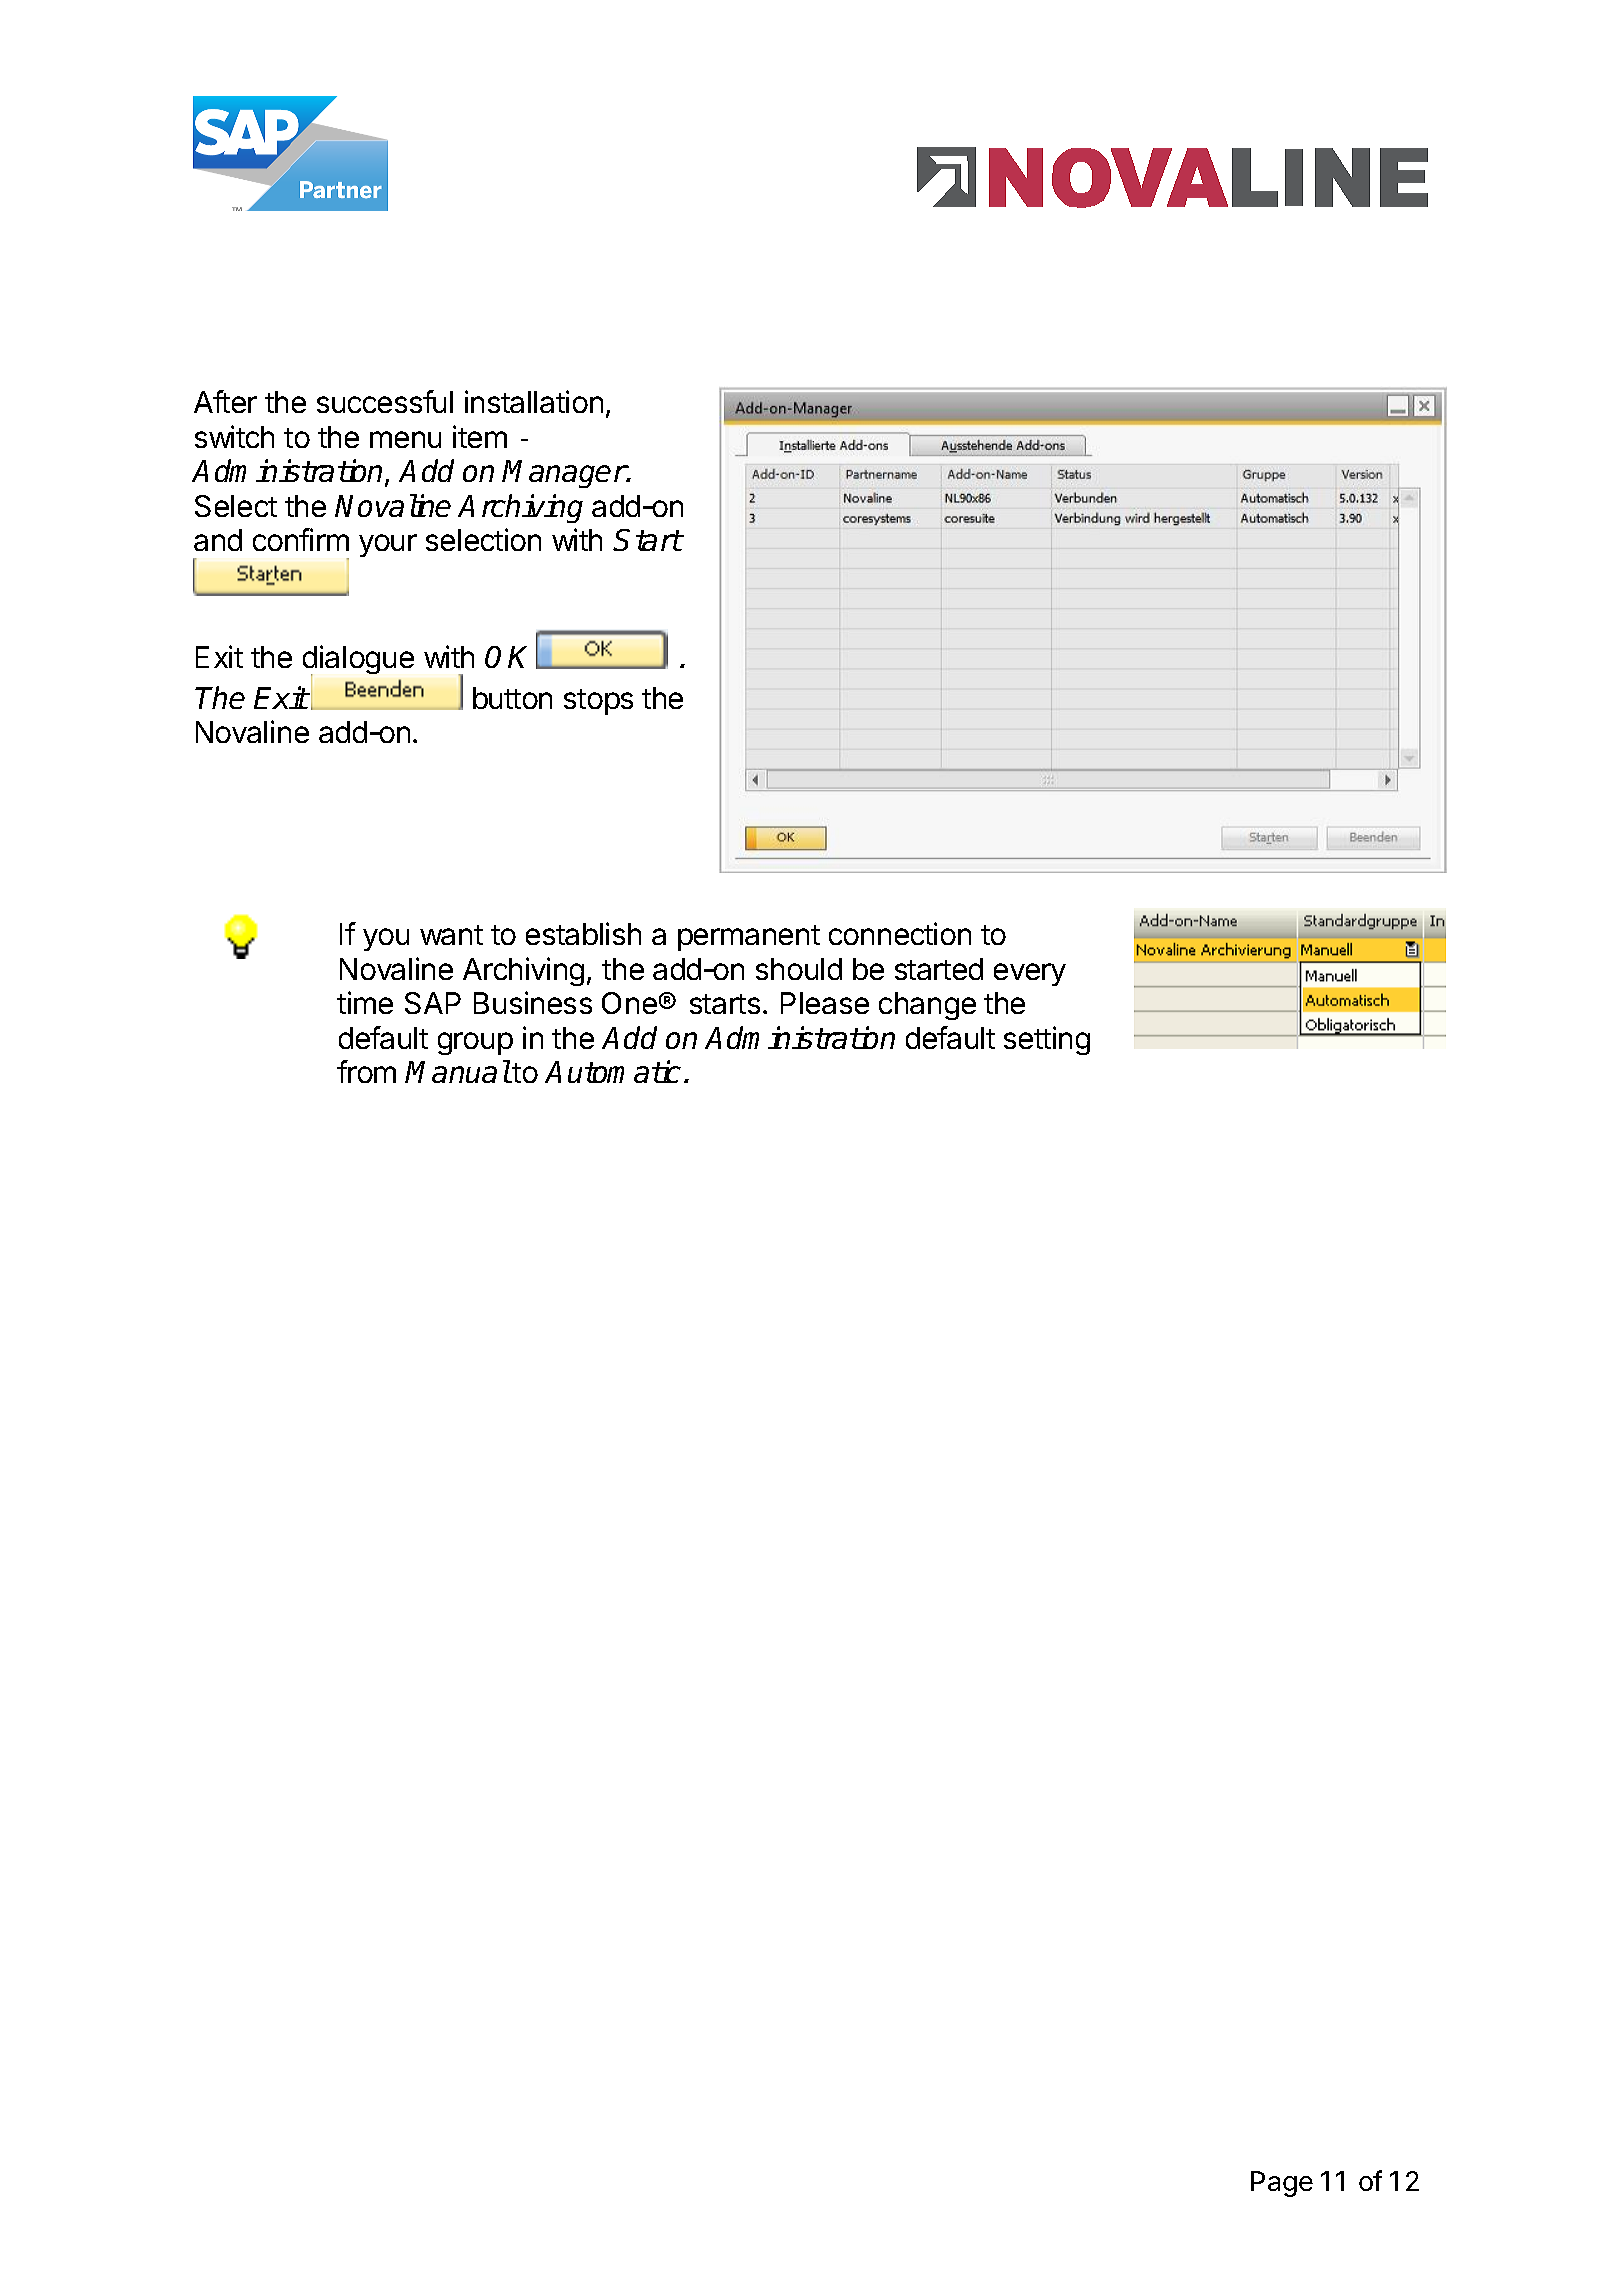 This screenshot has height=2294, width=1622. Describe the element at coordinates (1282, 2184) in the screenshot. I see `Page` at that location.
